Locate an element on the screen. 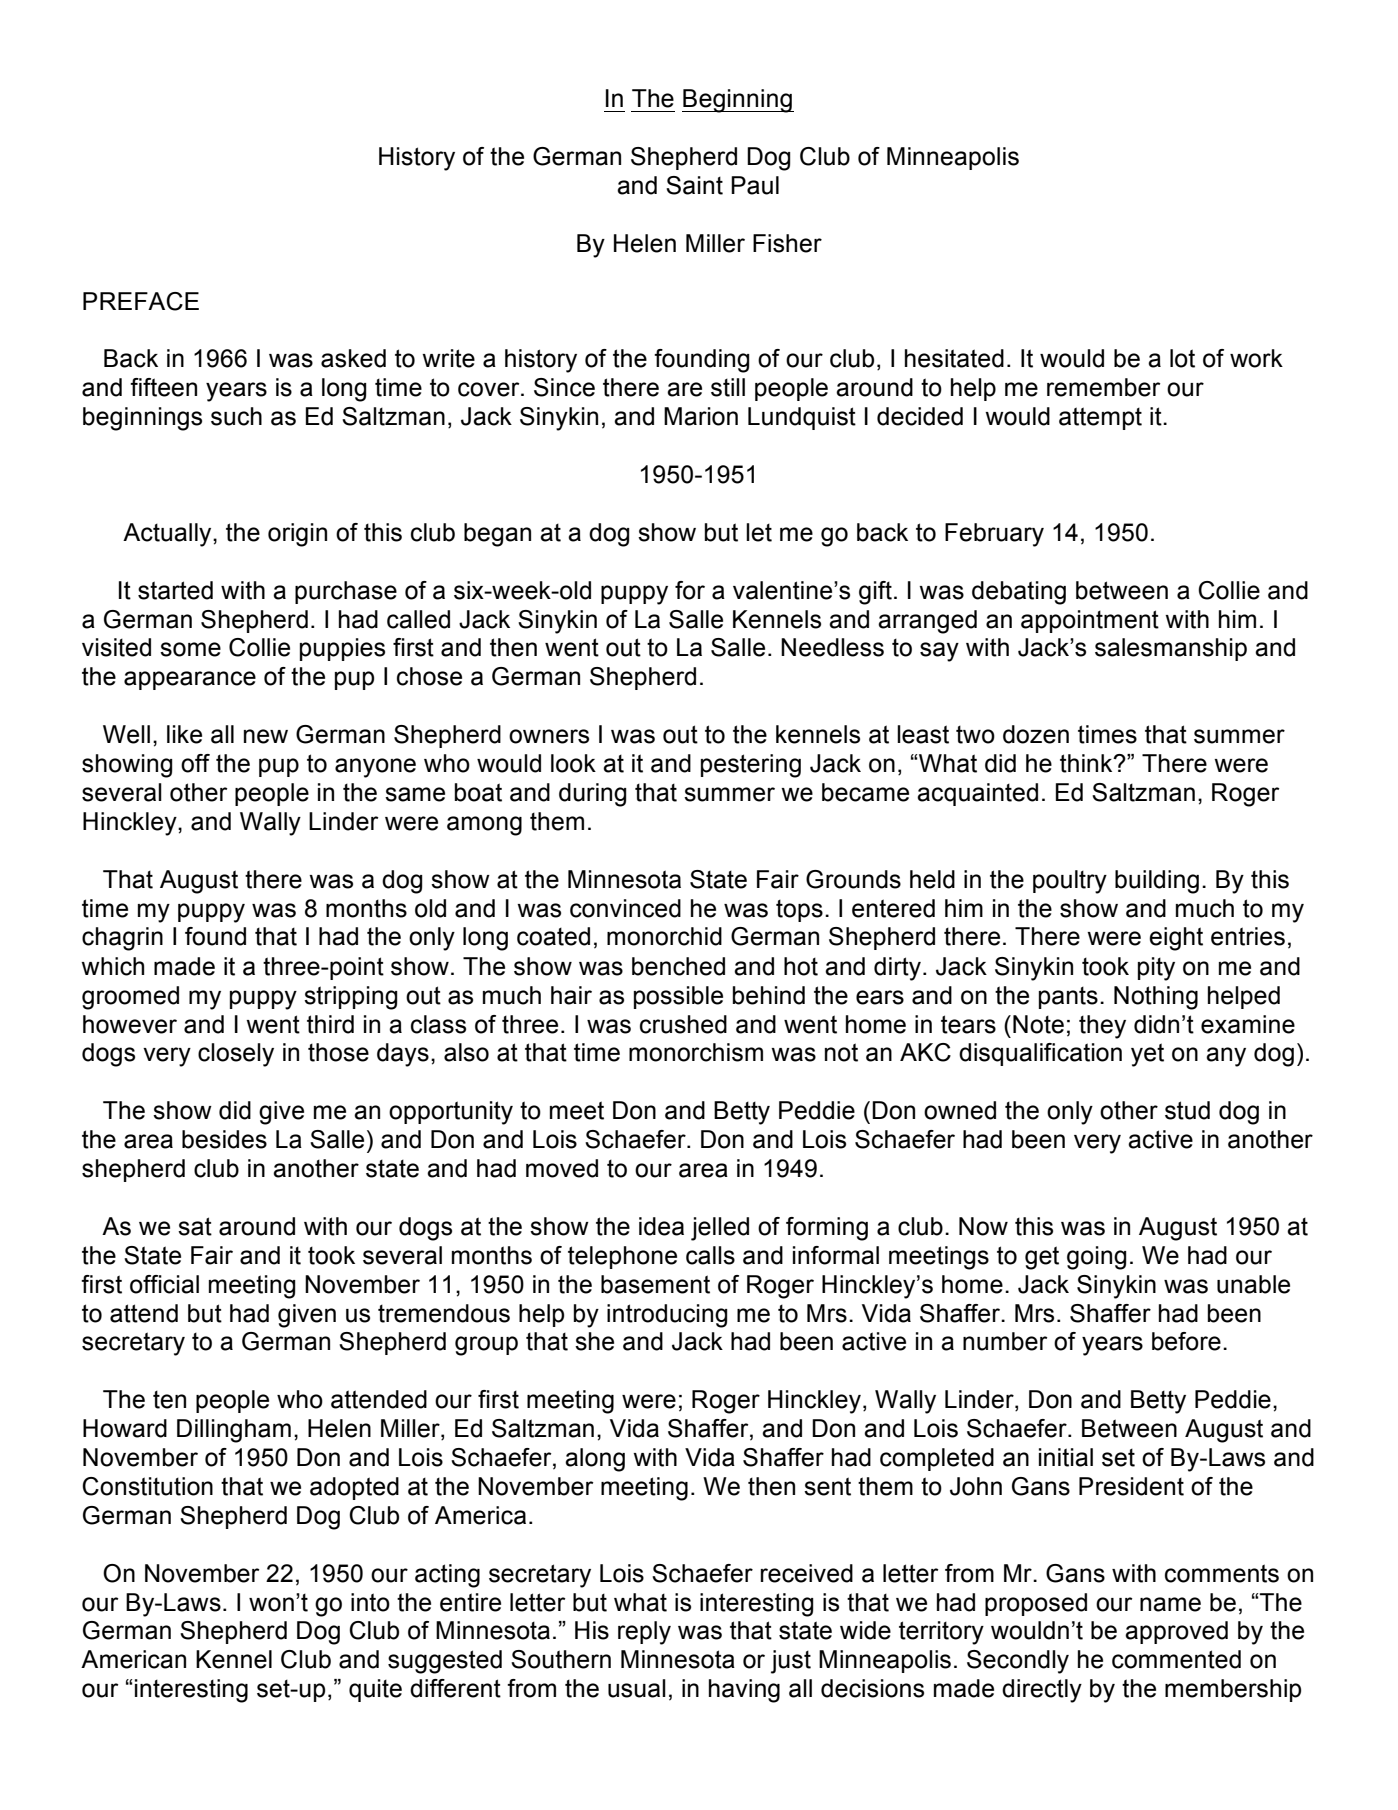 The width and height of the screenshot is (1398, 1810). official is located at coordinates (164, 1284).
